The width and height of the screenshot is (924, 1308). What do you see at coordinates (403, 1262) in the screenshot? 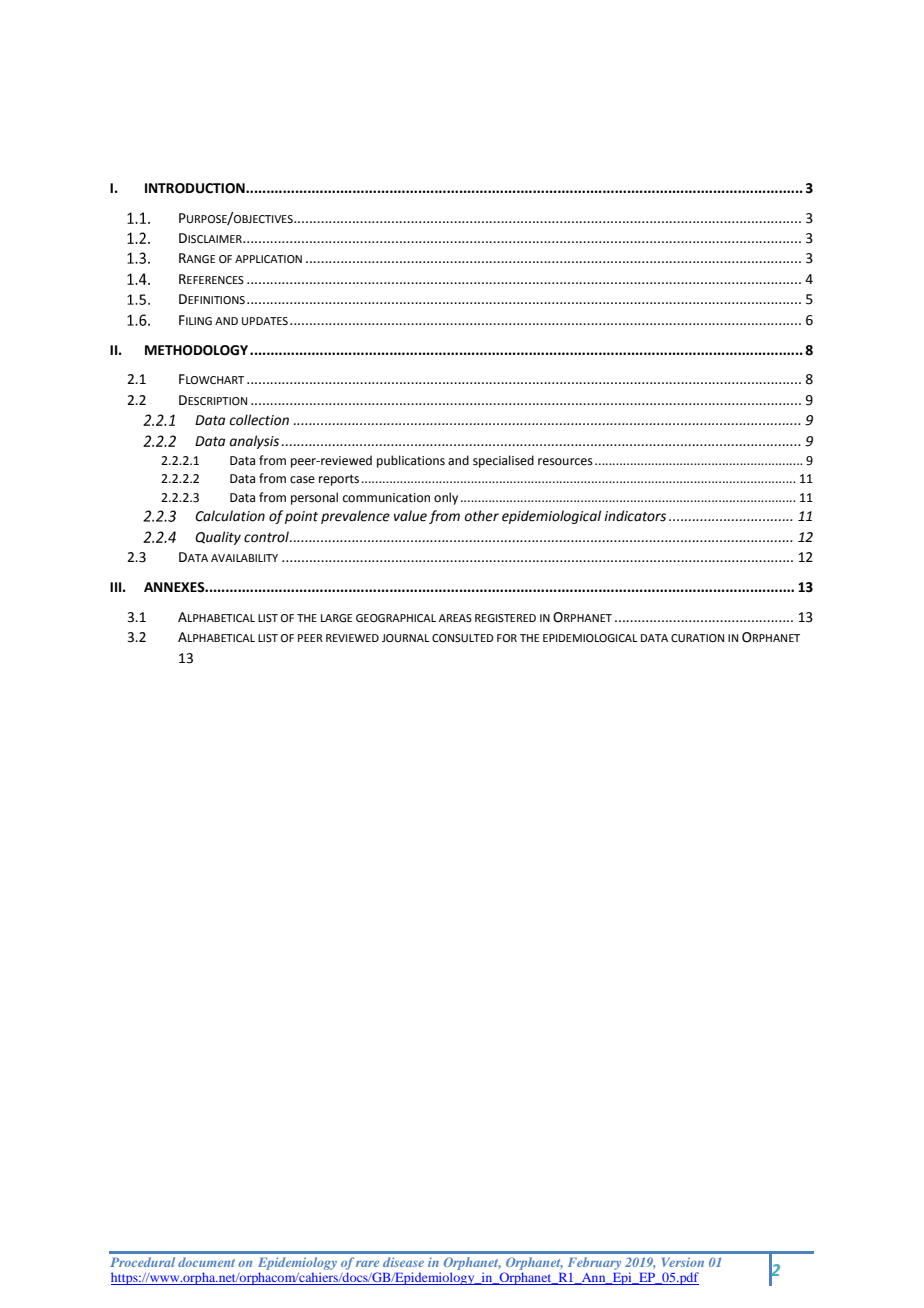
I see `disease` at bounding box center [403, 1262].
